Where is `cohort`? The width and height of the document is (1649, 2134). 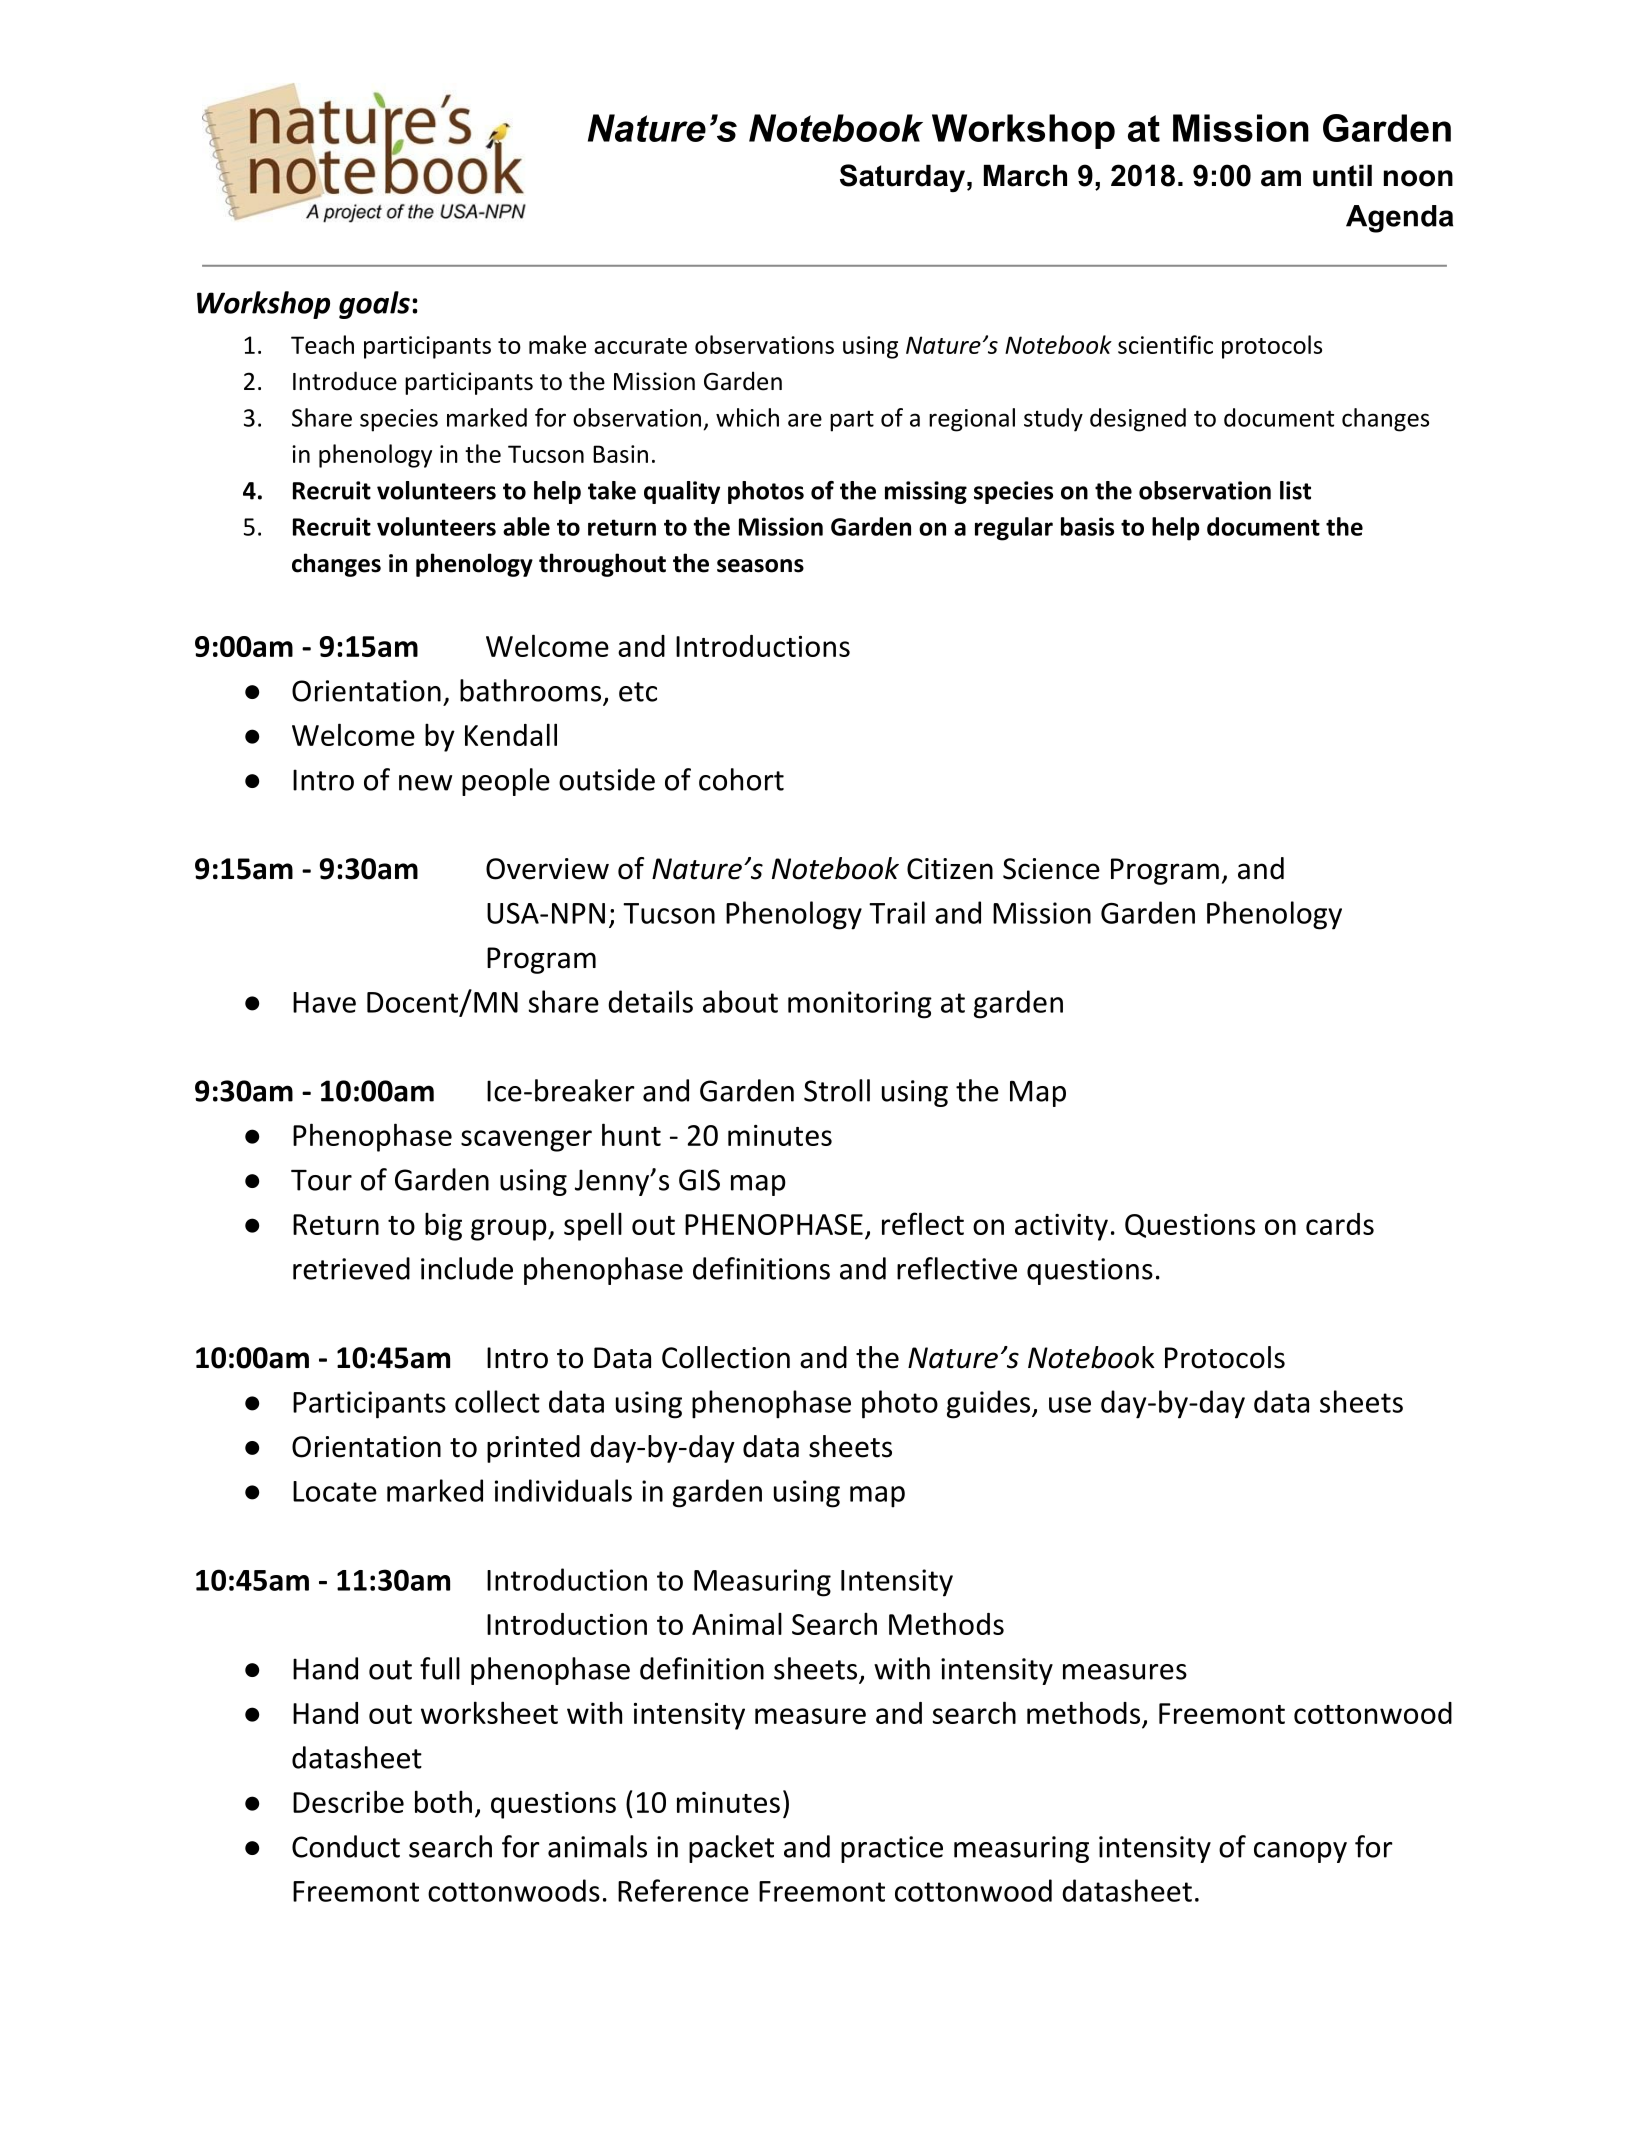
cohort is located at coordinates (741, 779).
